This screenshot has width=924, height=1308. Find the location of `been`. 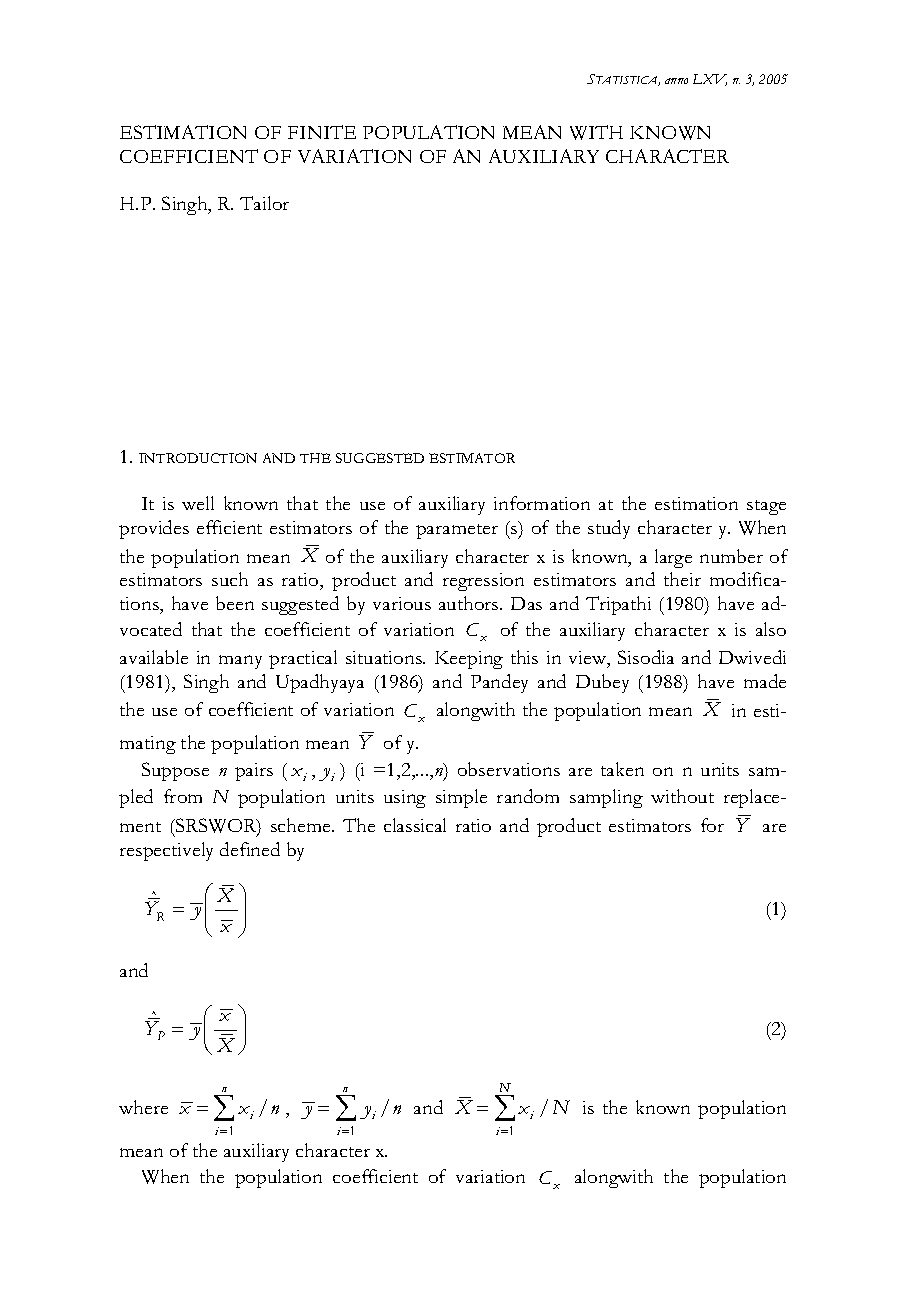

been is located at coordinates (235, 603).
